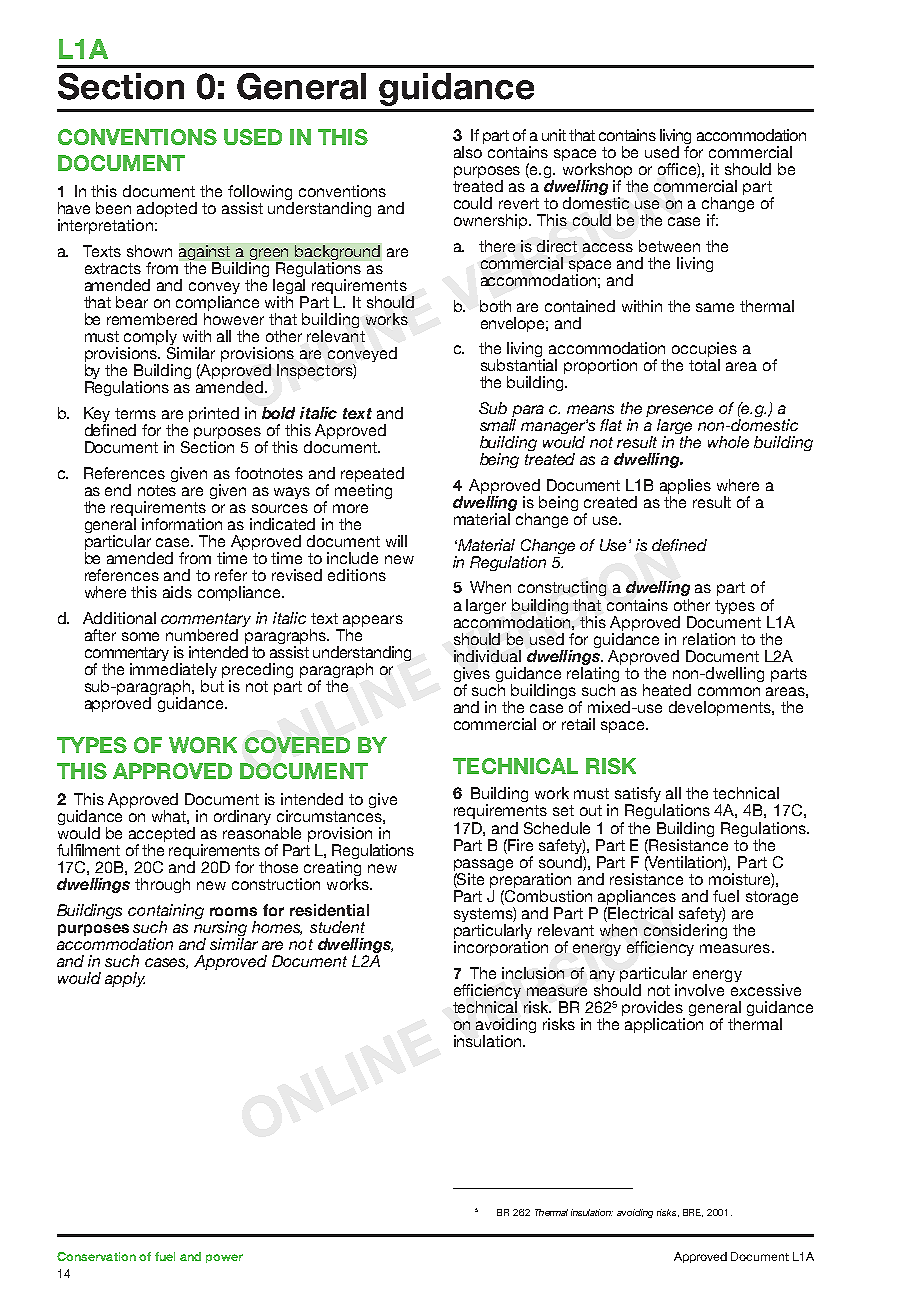 Image resolution: width=924 pixels, height=1308 pixels. Describe the element at coordinates (177, 592) in the document. I see `aids` at that location.
